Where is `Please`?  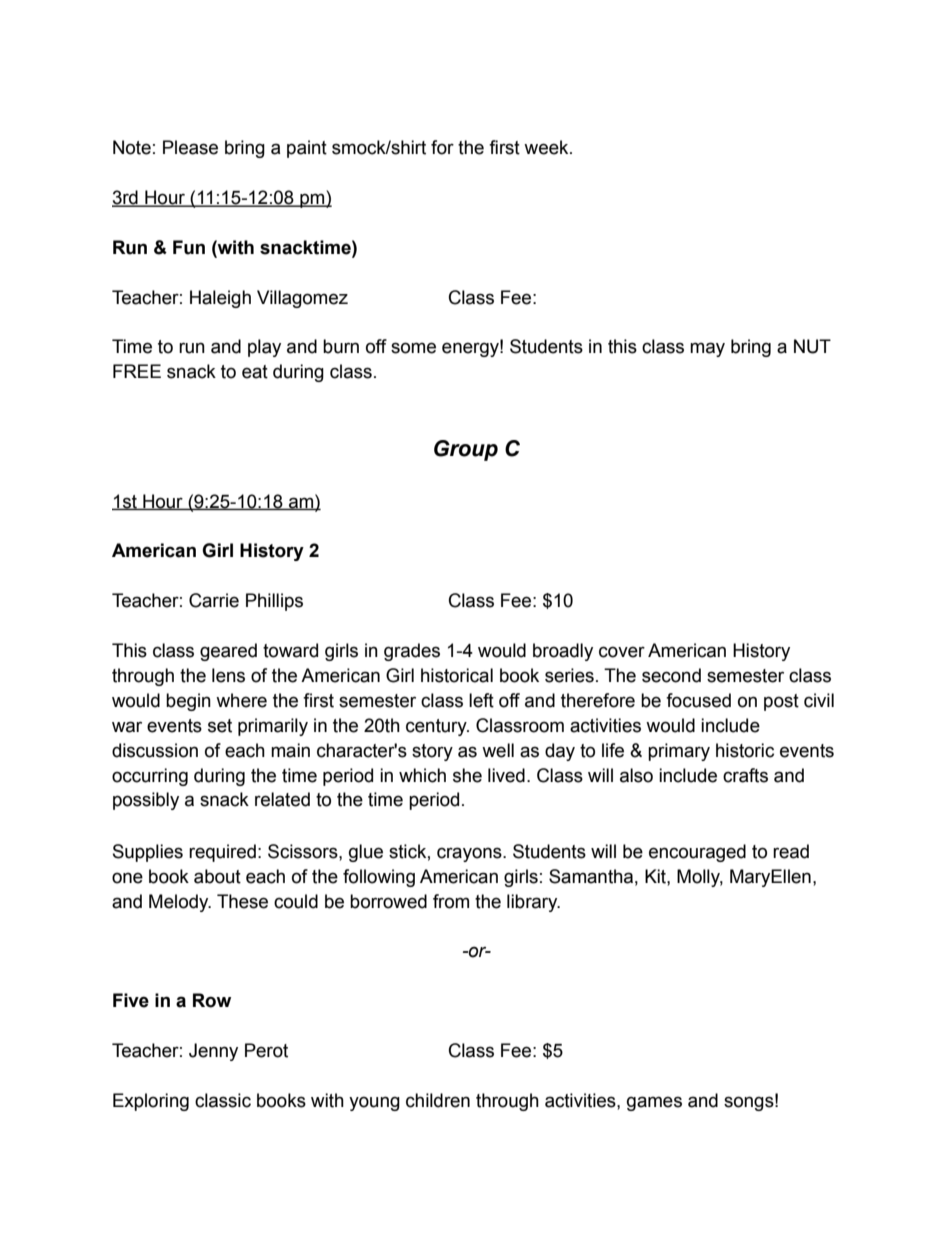 Please is located at coordinates (190, 147).
